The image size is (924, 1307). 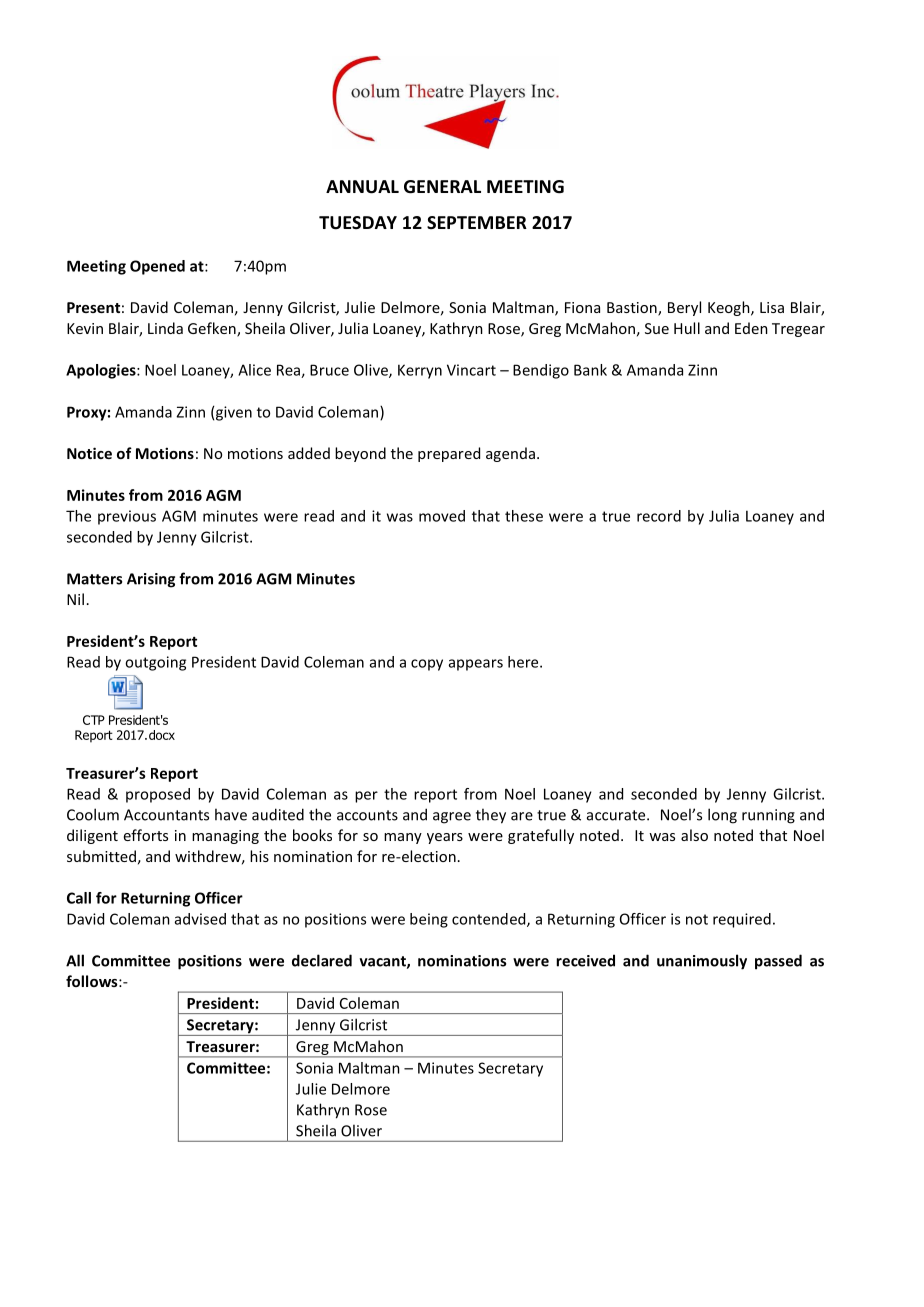 I want to click on unanimously, so click(x=702, y=962).
